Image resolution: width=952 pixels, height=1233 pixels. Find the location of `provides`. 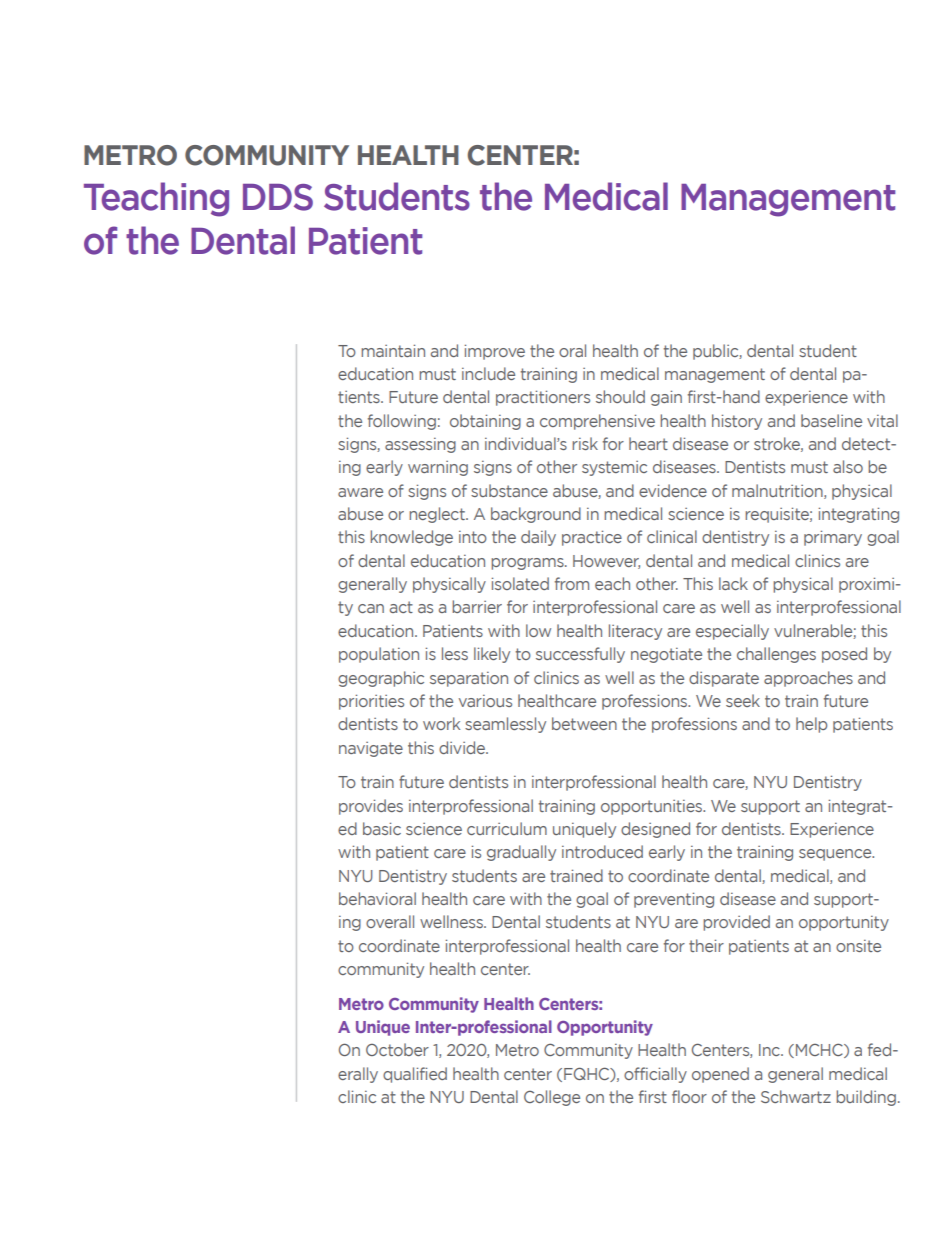

provides is located at coordinates (371, 807).
